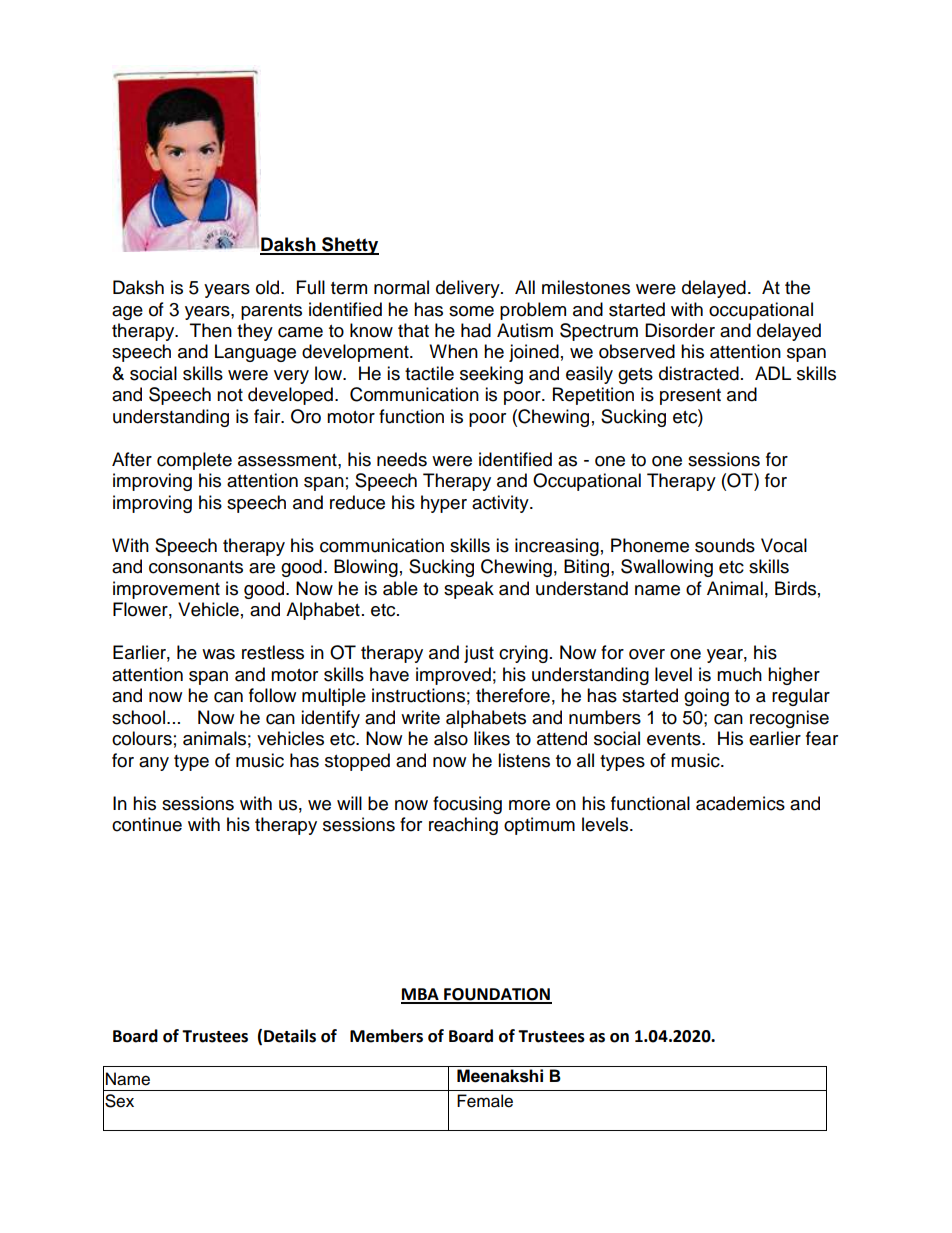 This image has width=952, height=1233. I want to click on was, so click(218, 654).
